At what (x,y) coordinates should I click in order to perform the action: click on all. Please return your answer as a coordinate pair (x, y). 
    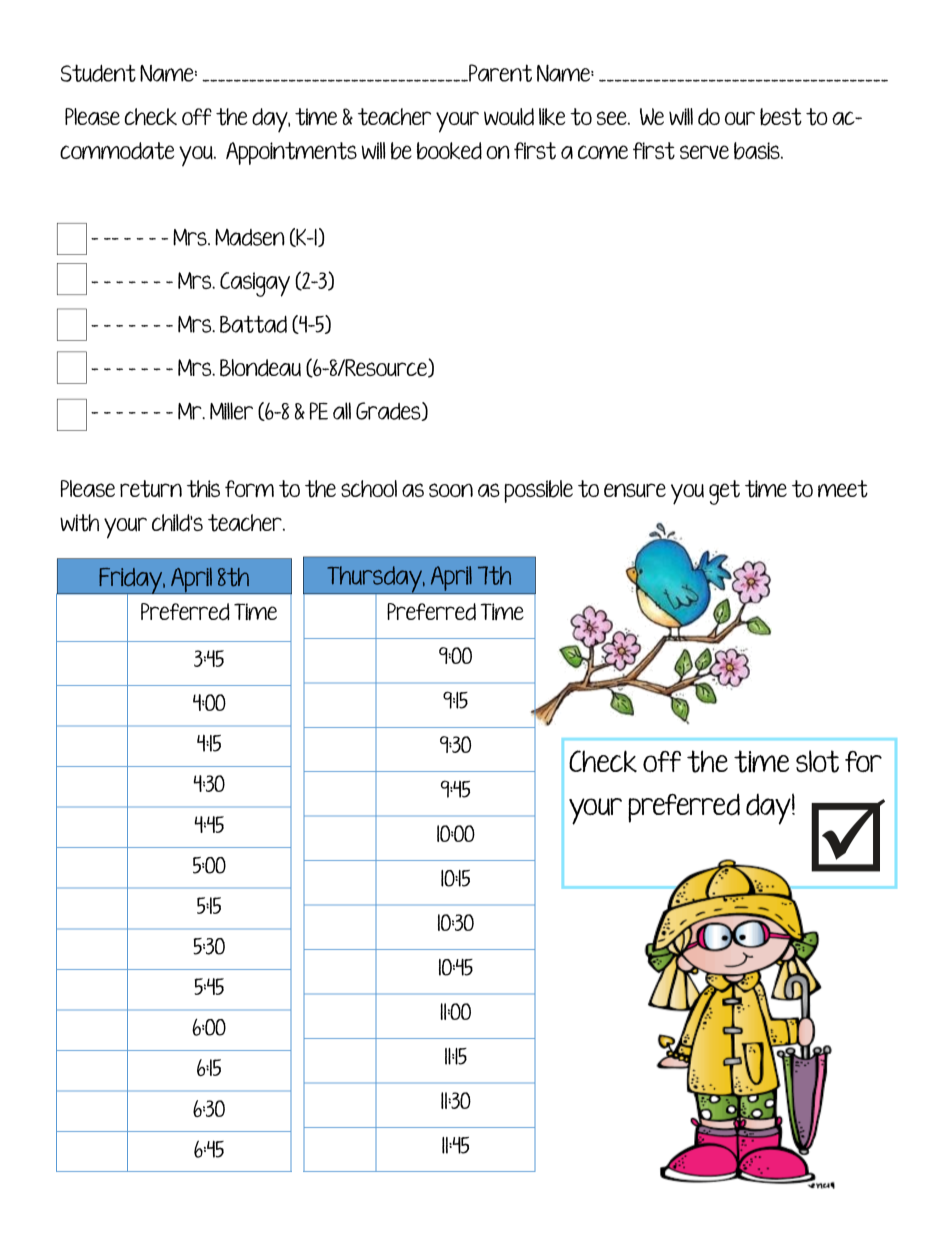
    Looking at the image, I should click on (342, 411).
